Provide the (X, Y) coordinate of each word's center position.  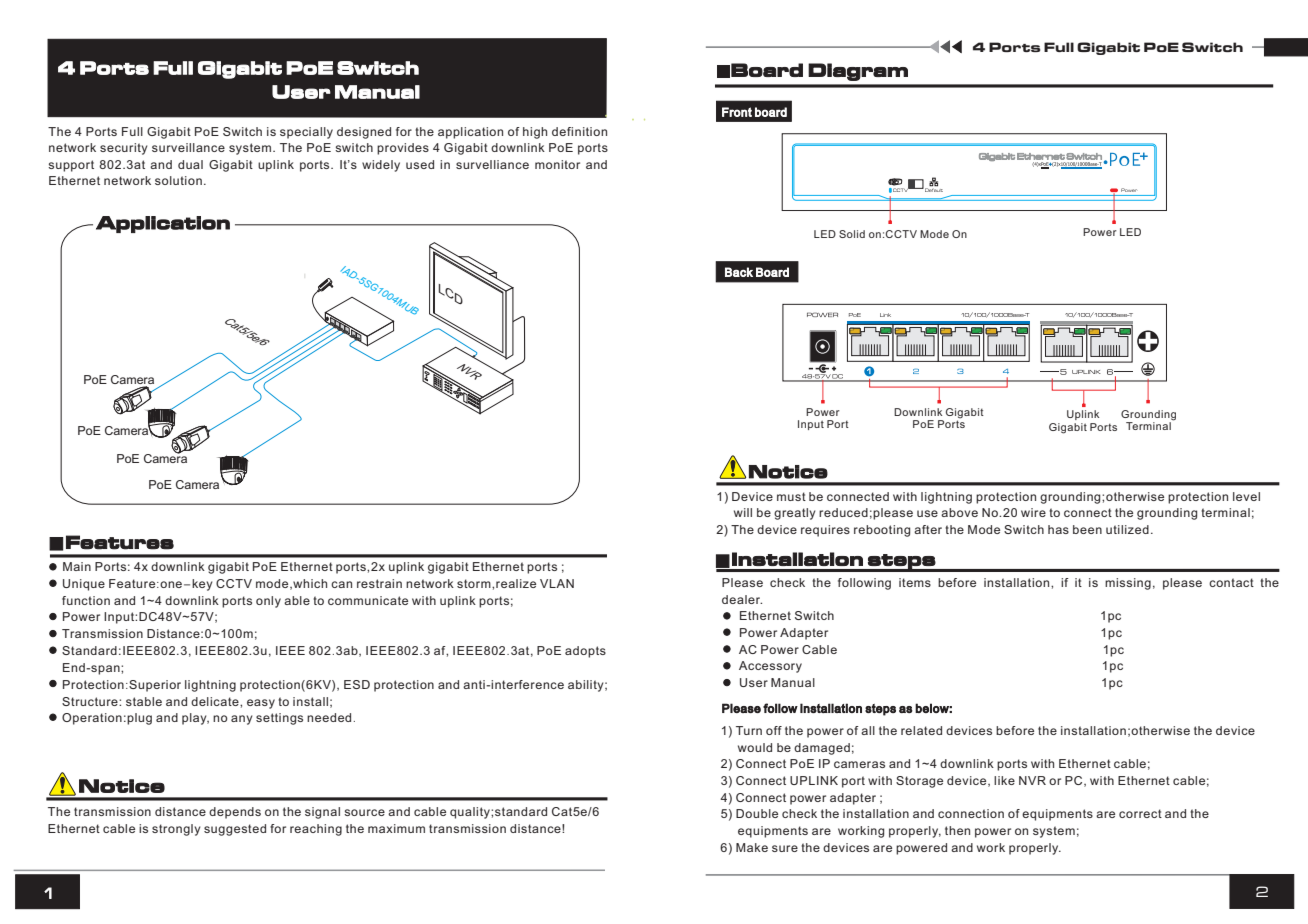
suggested (235, 830)
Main (77, 566)
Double (757, 813)
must (791, 496)
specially (306, 133)
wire (1033, 512)
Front (737, 112)
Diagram (858, 72)
